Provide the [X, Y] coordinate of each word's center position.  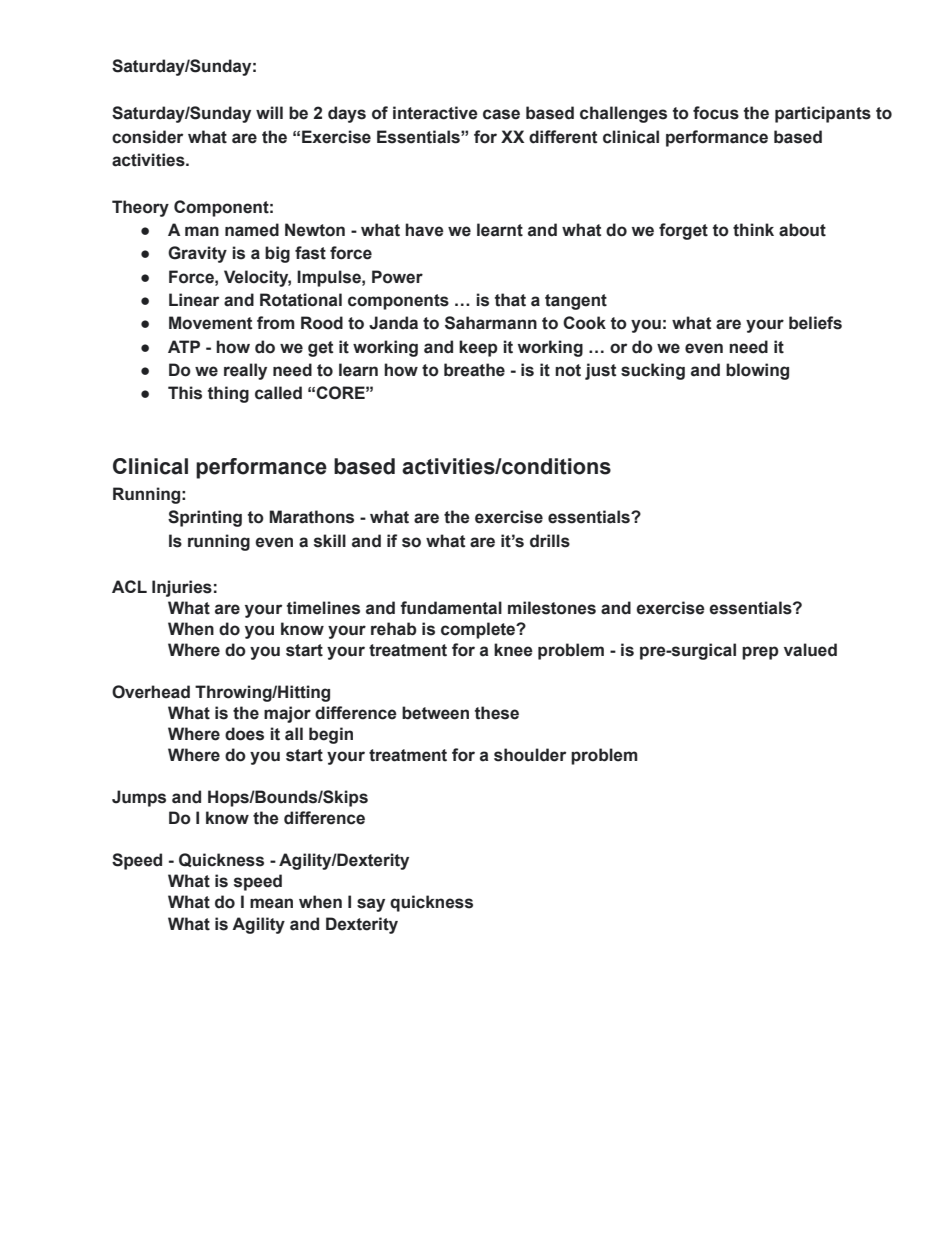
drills [550, 541]
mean [271, 903]
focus [716, 113]
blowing [757, 371]
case [501, 114]
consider [147, 137]
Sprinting [205, 518]
